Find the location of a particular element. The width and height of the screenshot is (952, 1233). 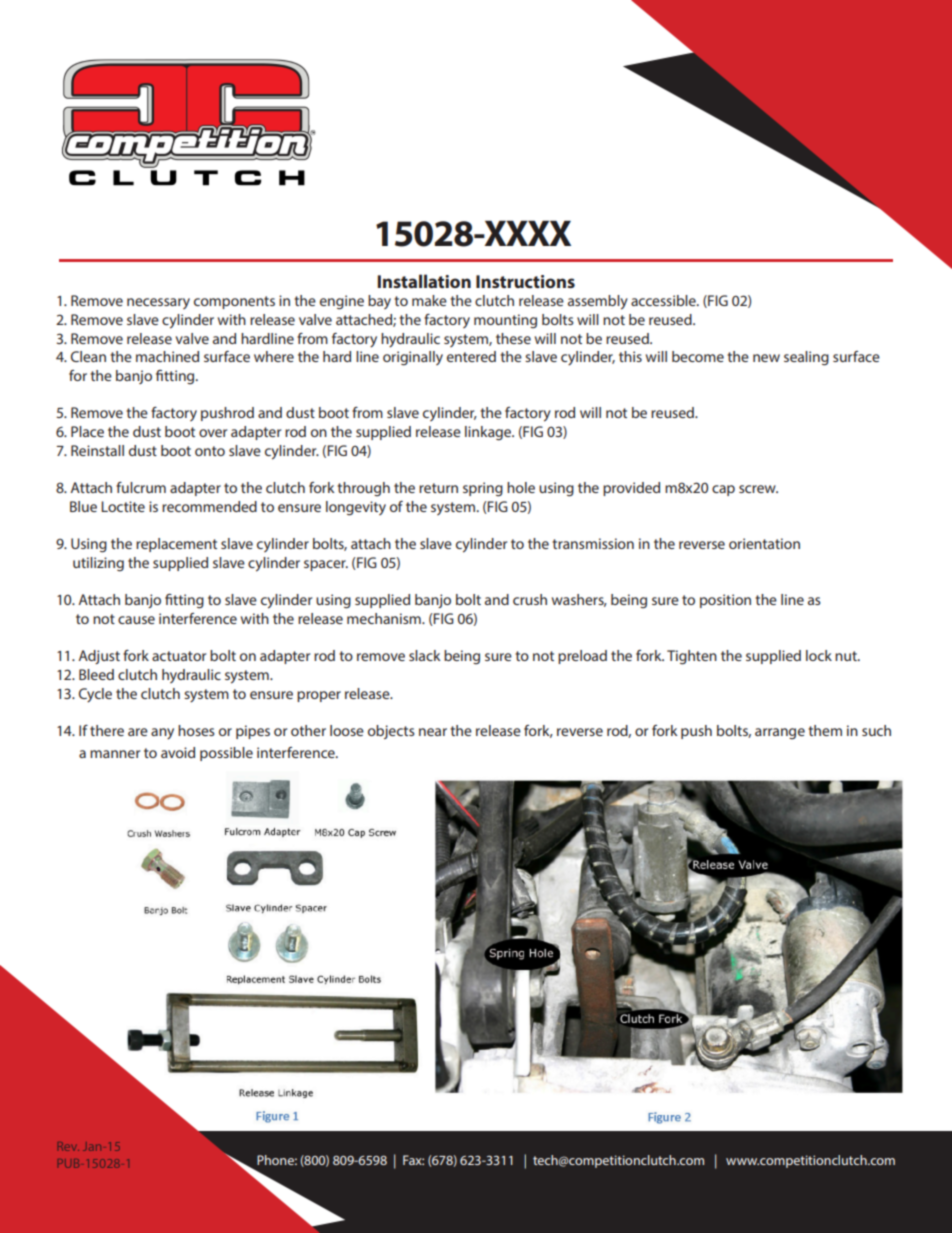

any is located at coordinates (162, 734).
